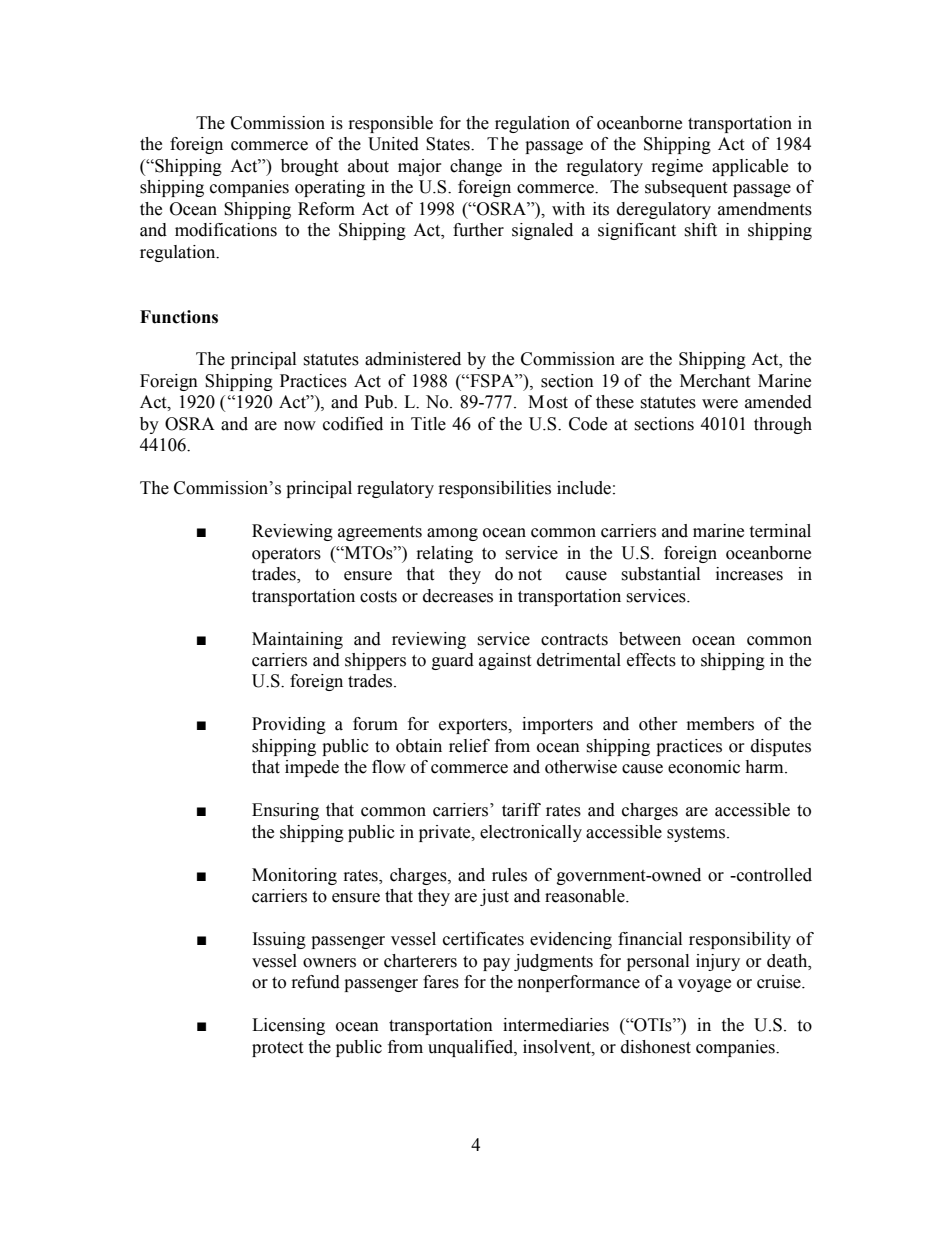 The width and height of the page is (952, 1233). Describe the element at coordinates (474, 726) in the page. I see `exporters` at that location.
